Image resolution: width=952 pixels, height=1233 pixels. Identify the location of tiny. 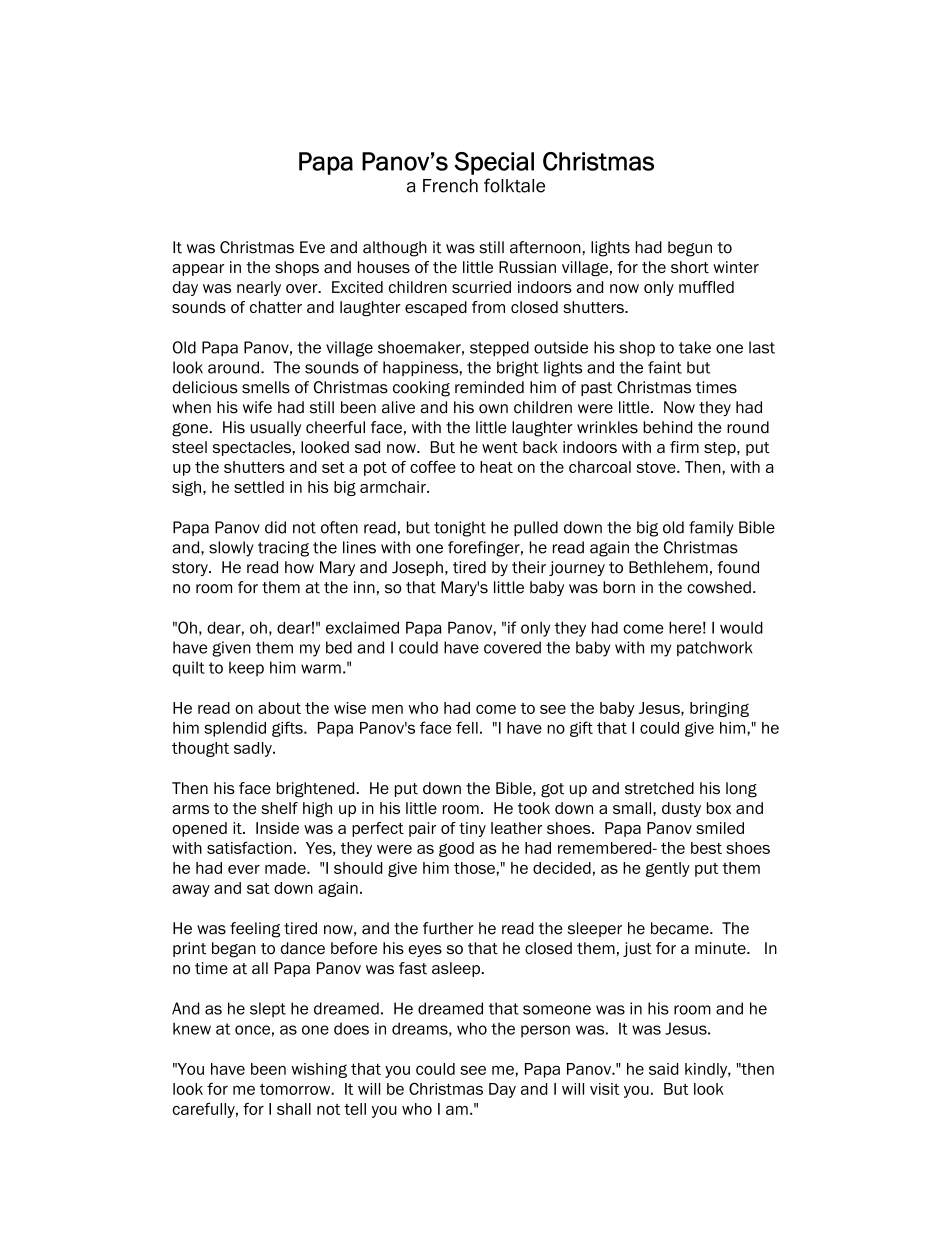
(472, 829).
